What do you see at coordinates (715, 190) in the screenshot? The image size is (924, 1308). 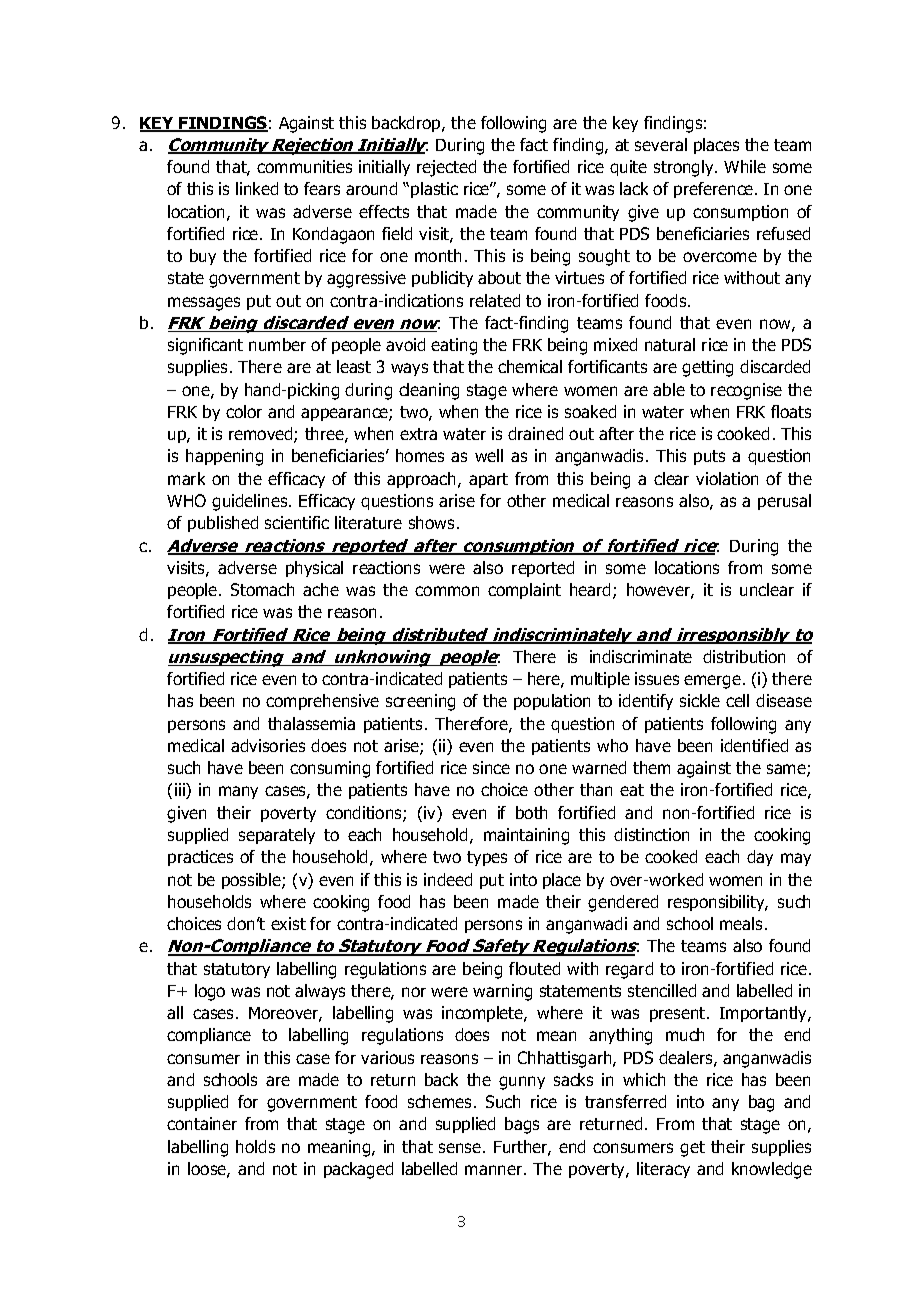 I see `preference` at bounding box center [715, 190].
